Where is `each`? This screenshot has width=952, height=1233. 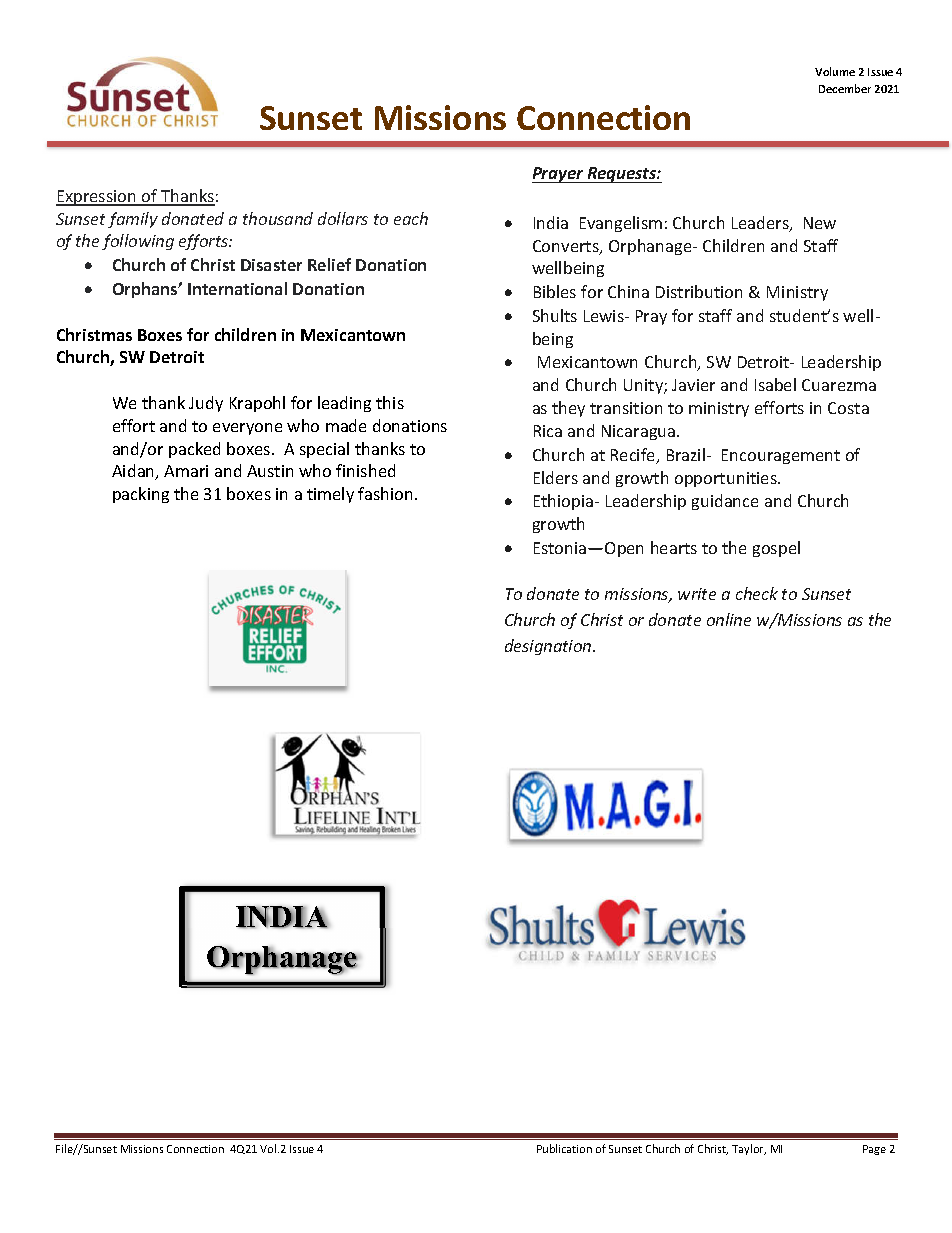
each is located at coordinates (411, 218).
